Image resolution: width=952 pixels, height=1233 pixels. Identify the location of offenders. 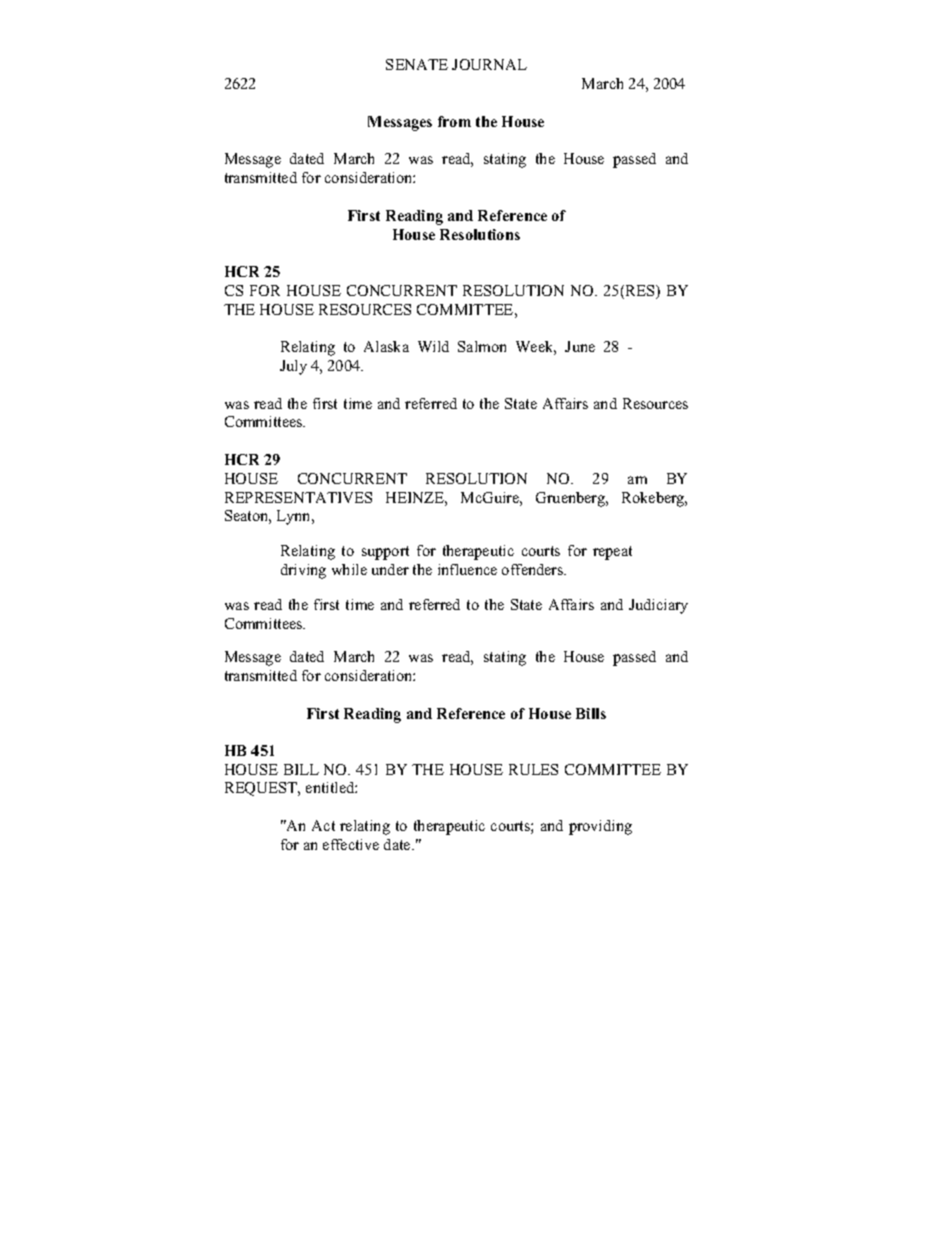
(534, 569).
